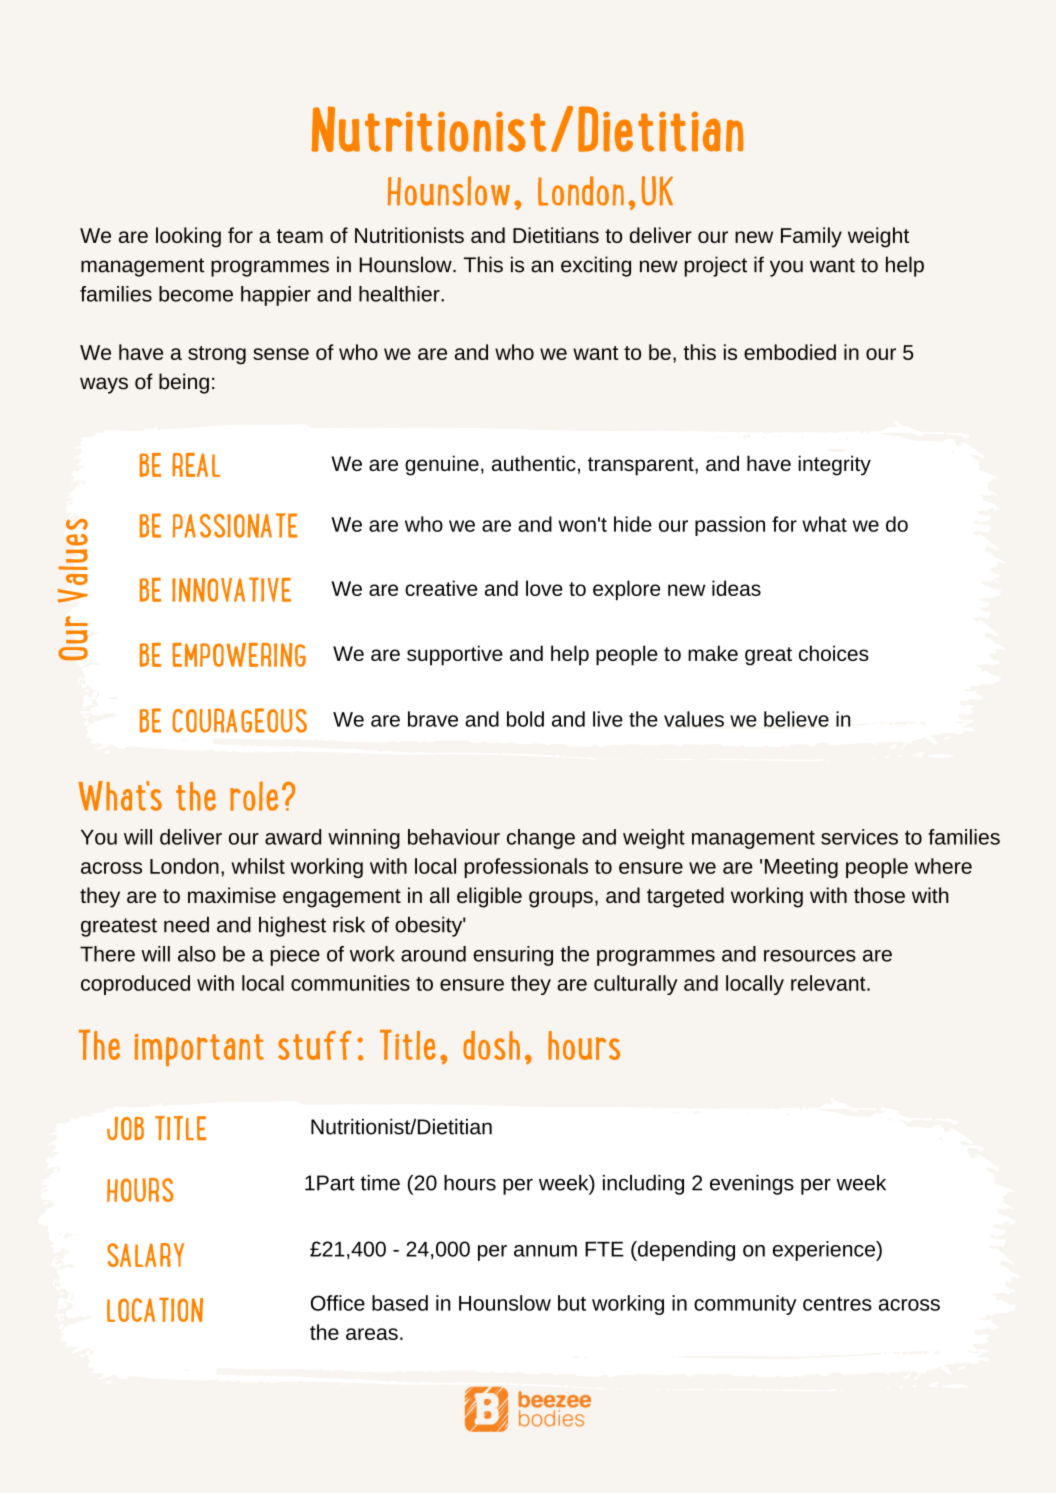 The image size is (1056, 1494). What do you see at coordinates (572, 1303) in the document?
I see `but` at bounding box center [572, 1303].
